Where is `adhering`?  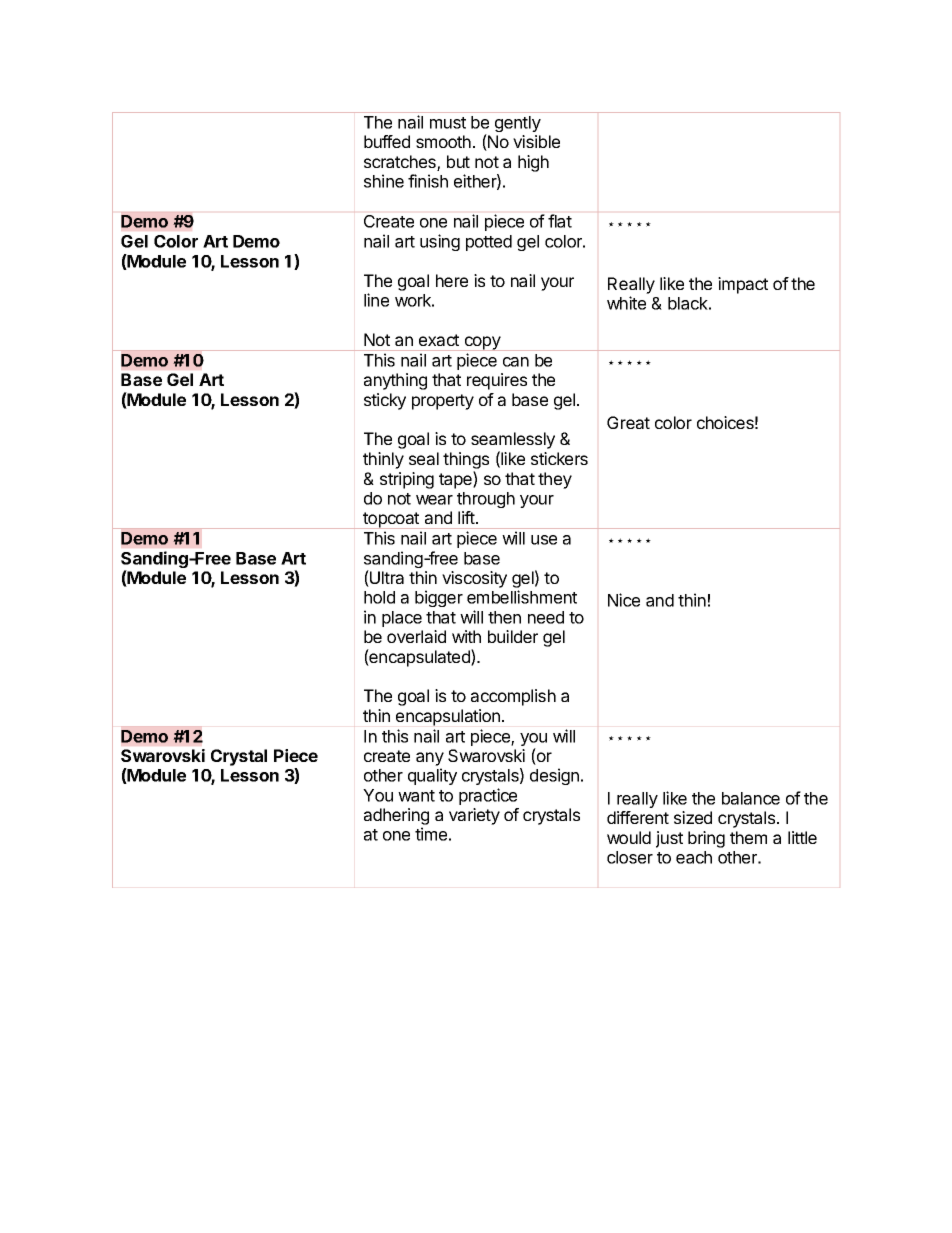
adhering is located at coordinates (396, 818).
